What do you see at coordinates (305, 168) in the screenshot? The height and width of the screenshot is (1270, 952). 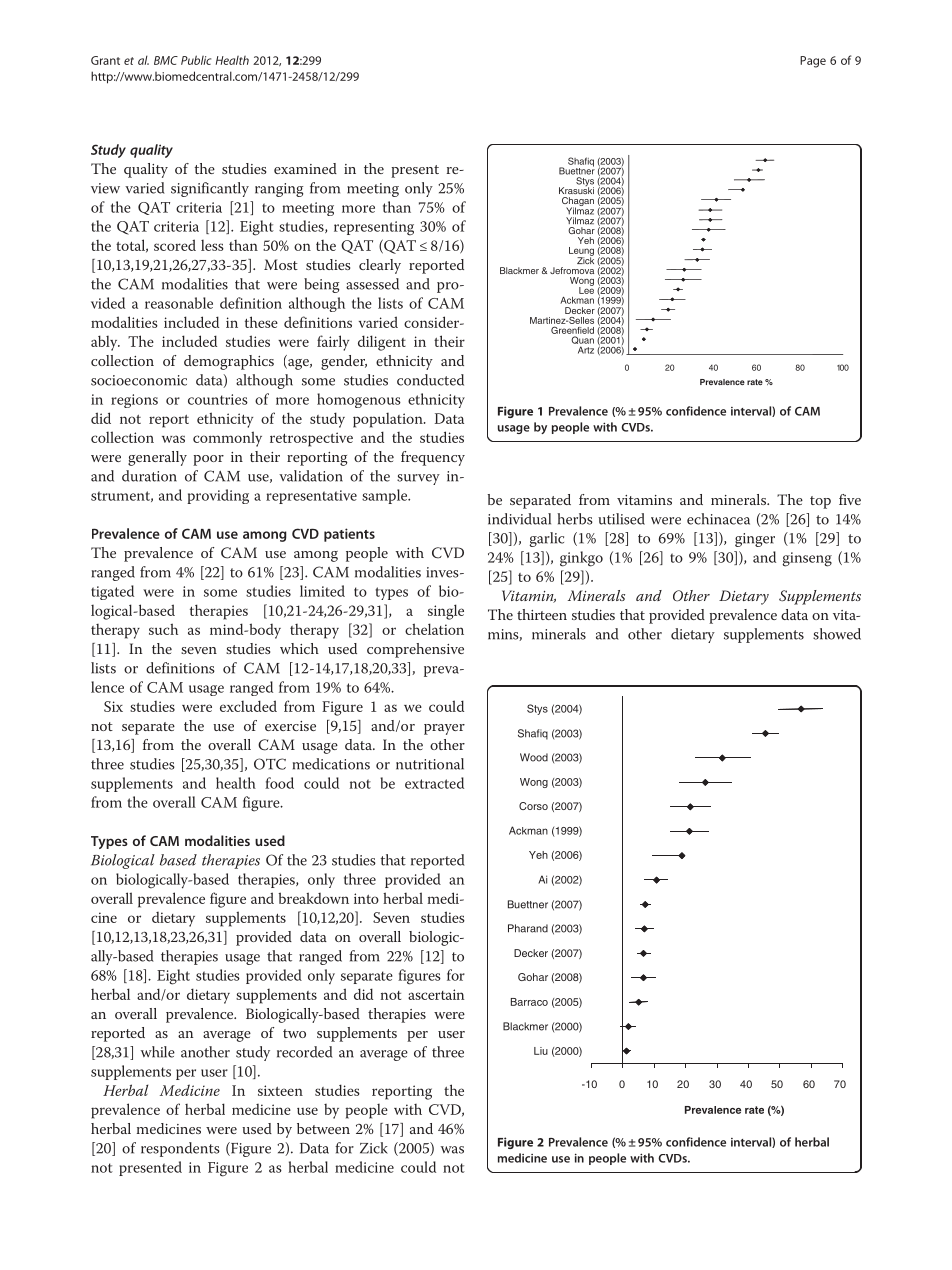 I see `examined` at bounding box center [305, 168].
